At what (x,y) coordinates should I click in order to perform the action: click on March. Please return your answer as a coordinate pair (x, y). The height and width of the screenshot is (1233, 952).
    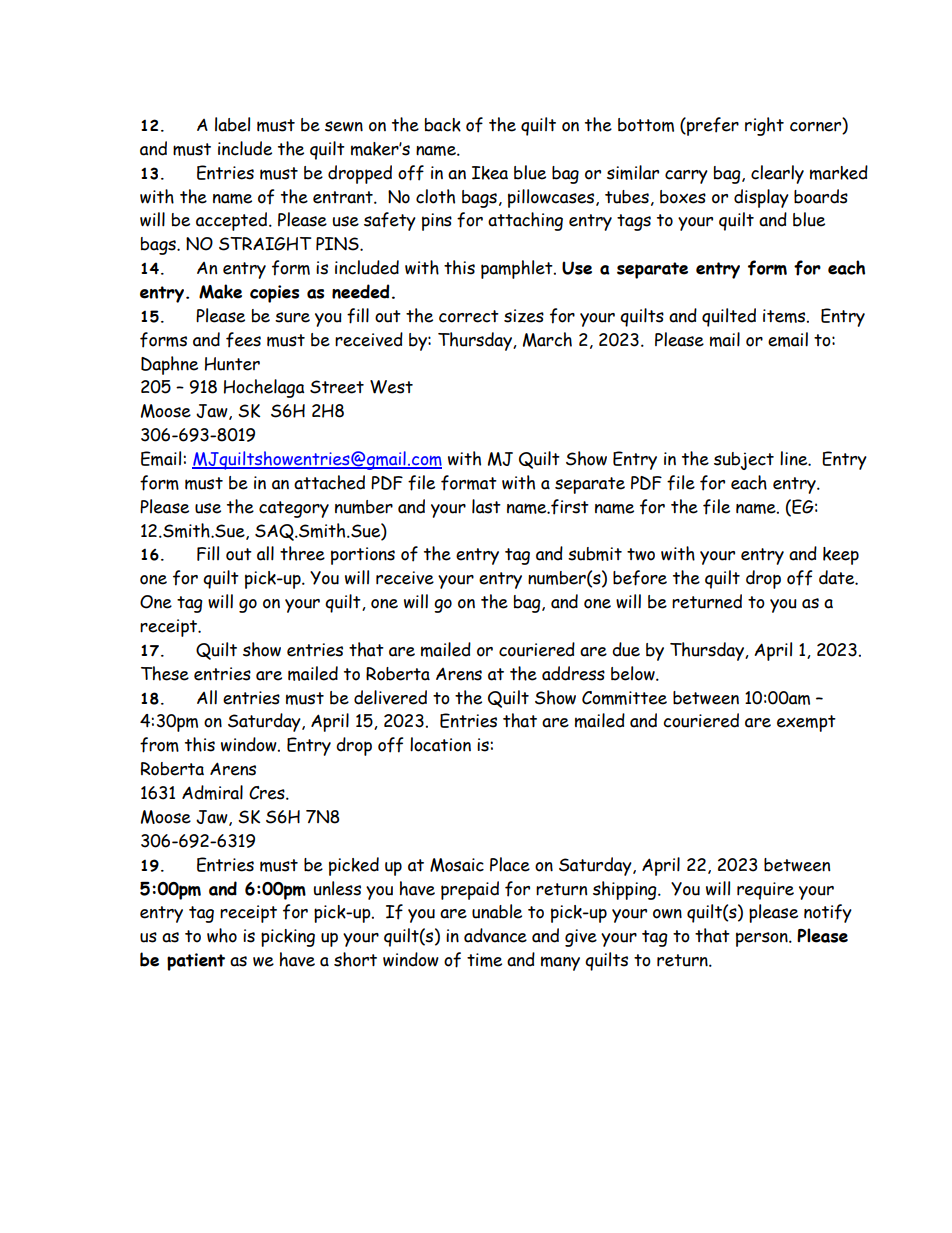
    Looking at the image, I should click on (547, 339).
